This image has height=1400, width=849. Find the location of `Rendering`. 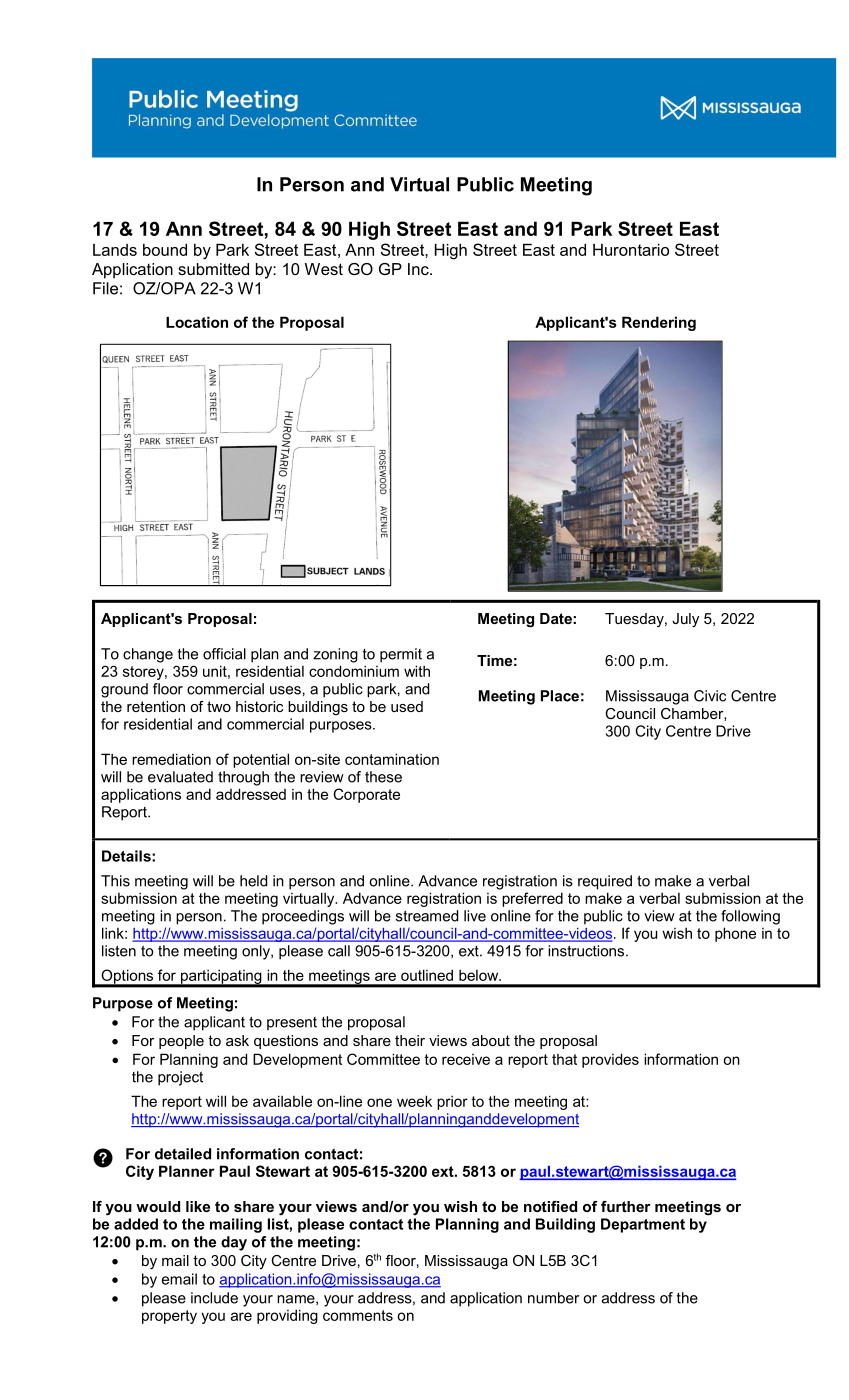

Rendering is located at coordinates (659, 323).
